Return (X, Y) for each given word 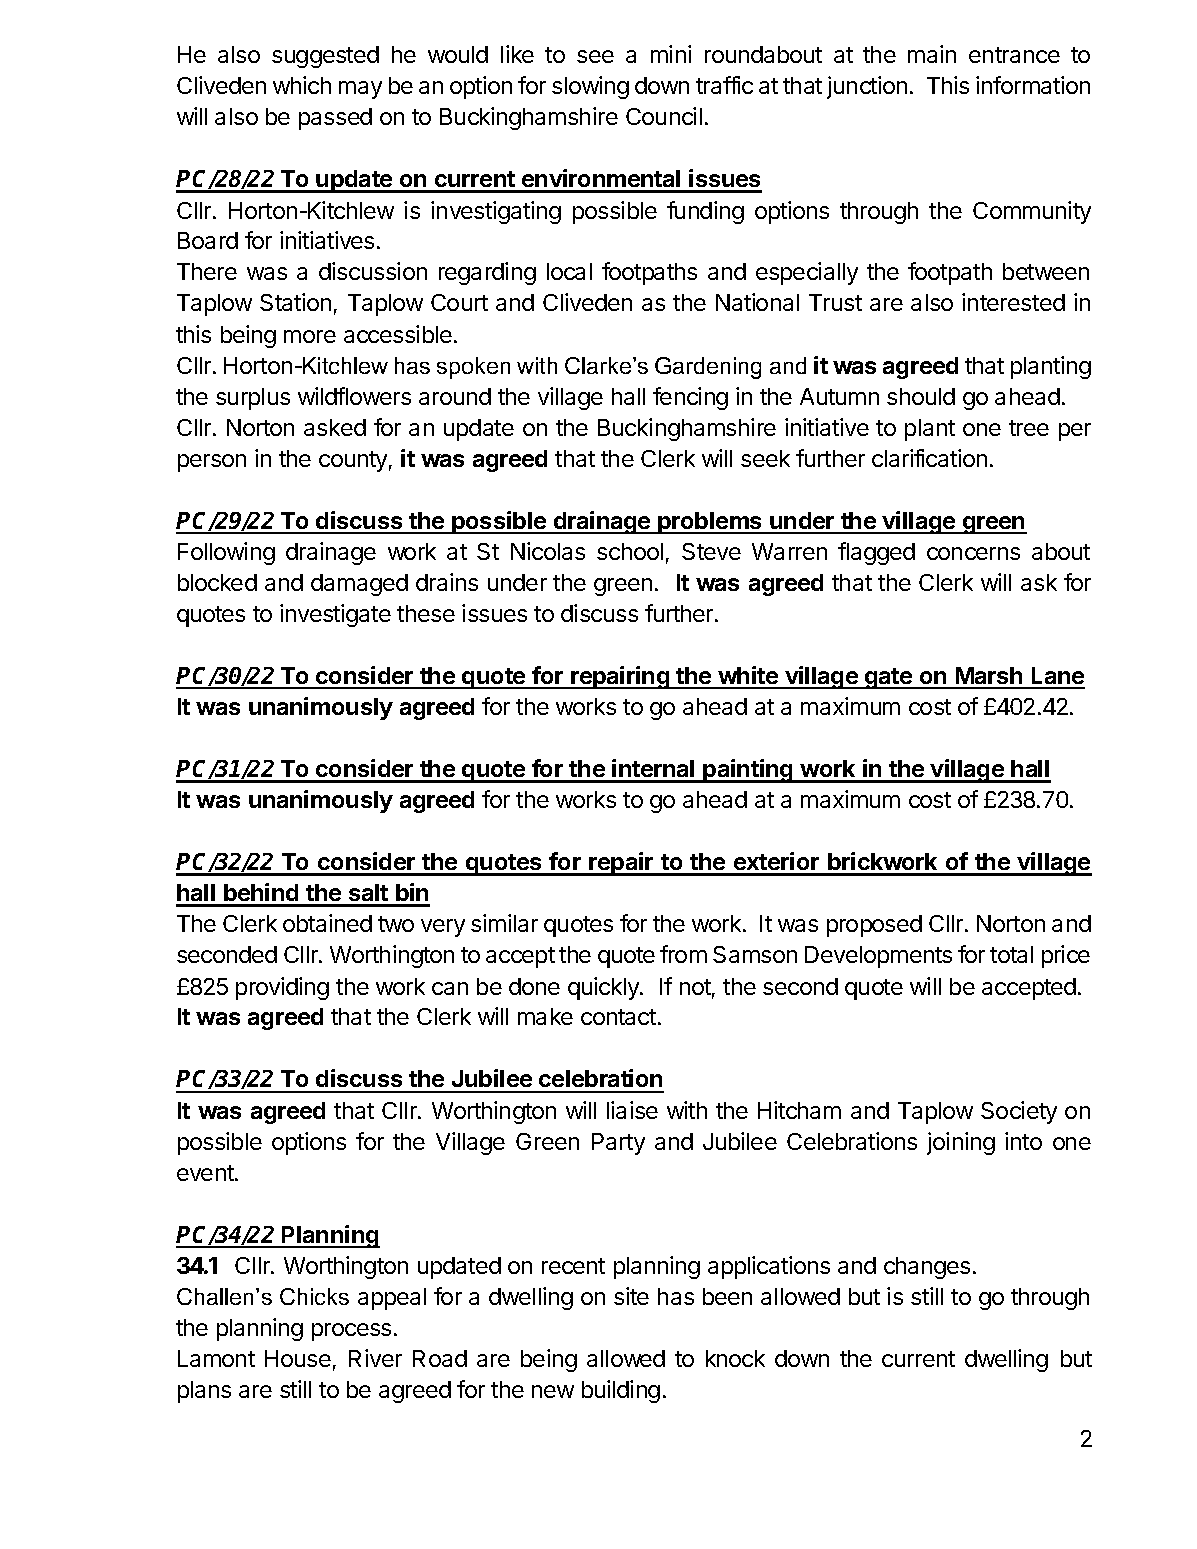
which (302, 85)
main (932, 54)
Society (1019, 1112)
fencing (690, 398)
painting (748, 771)
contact (618, 1017)
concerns (973, 553)
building (621, 1391)
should (921, 396)
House (298, 1358)
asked (335, 427)
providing (282, 988)
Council (664, 116)
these (426, 613)
